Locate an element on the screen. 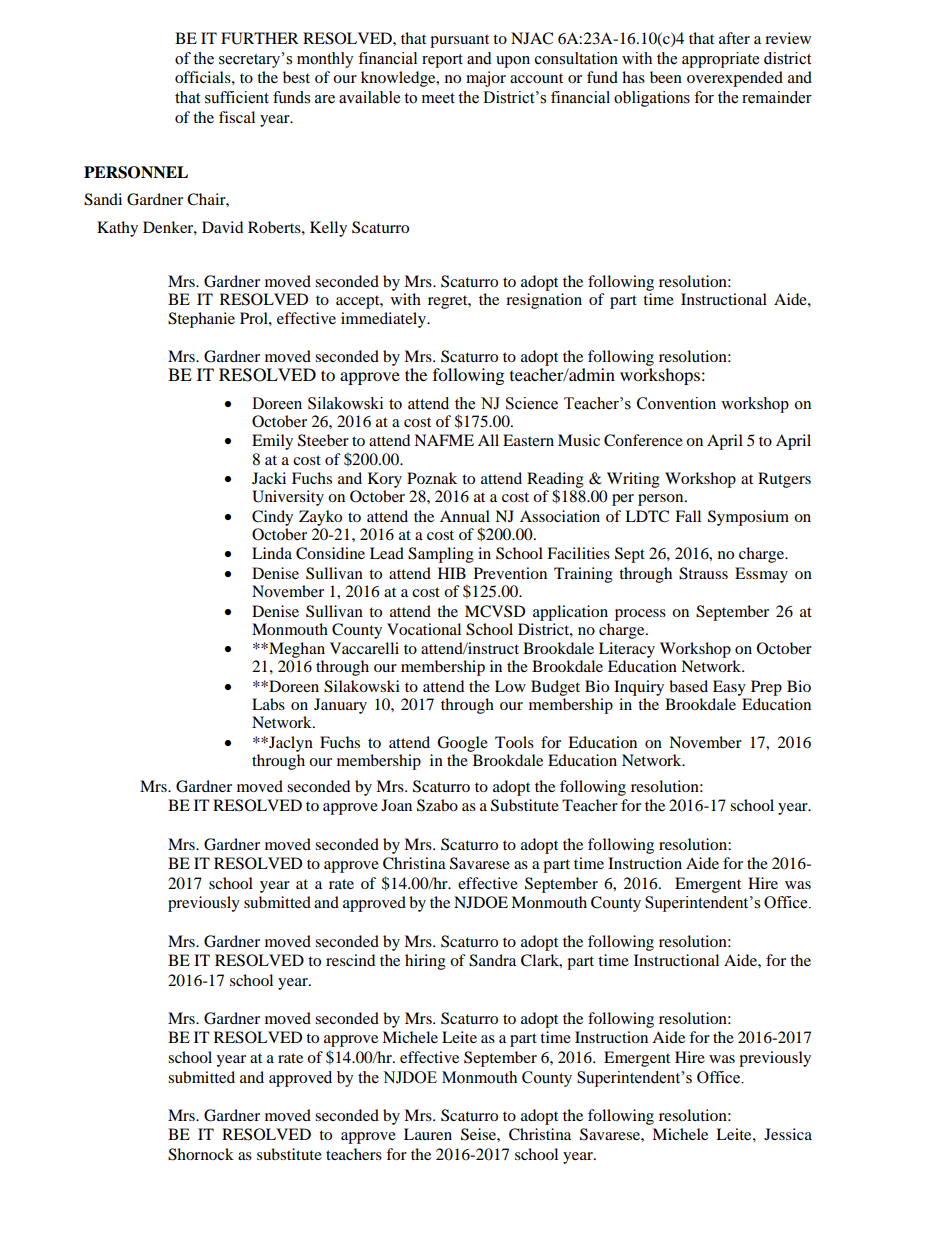  Linda is located at coordinates (272, 553).
